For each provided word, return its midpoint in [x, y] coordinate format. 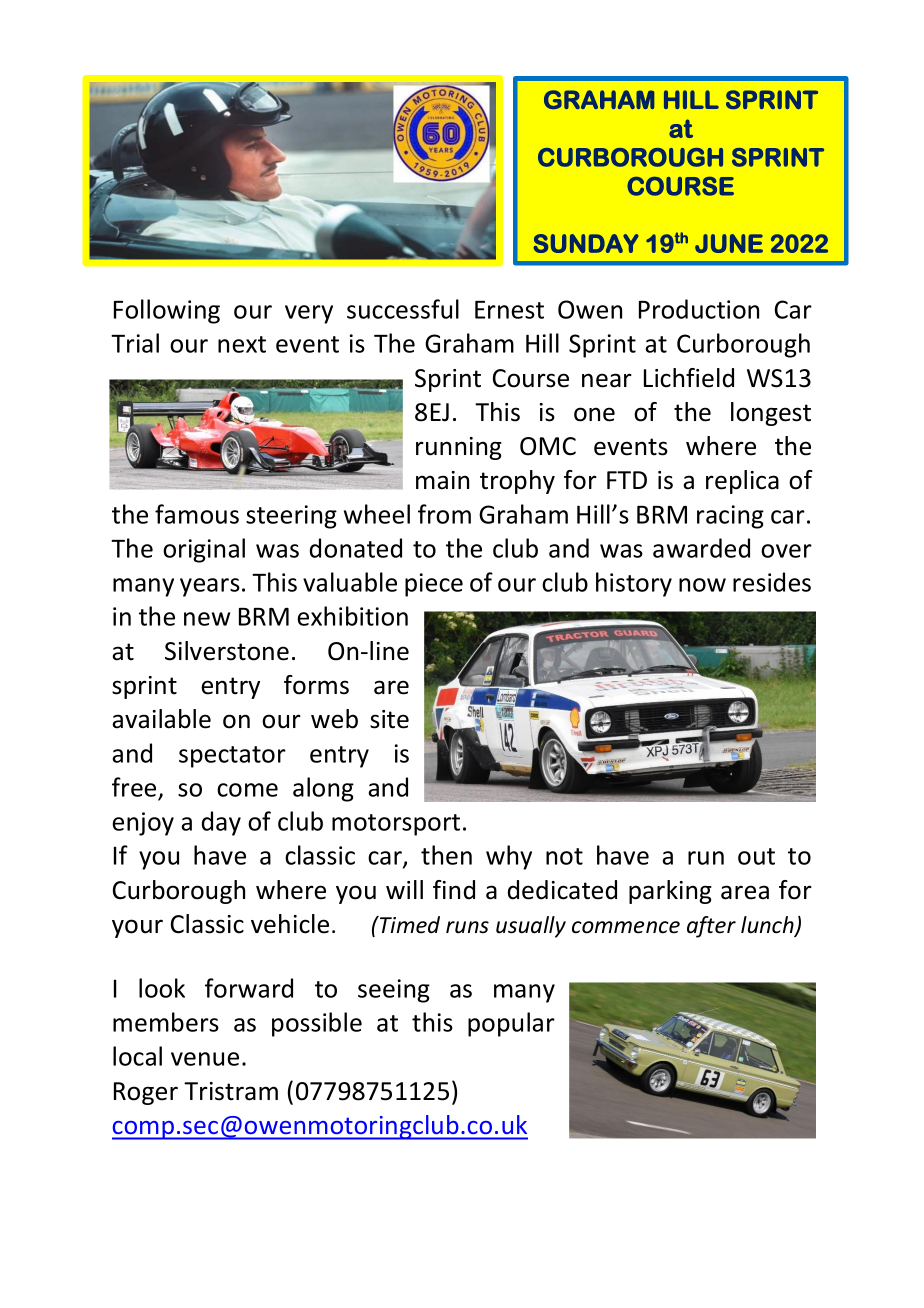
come [247, 790]
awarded [701, 548]
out [756, 856]
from [444, 514]
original [204, 550]
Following [167, 311]
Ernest [509, 310]
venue [205, 1059]
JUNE [729, 243]
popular [511, 1024]
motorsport [396, 825]
